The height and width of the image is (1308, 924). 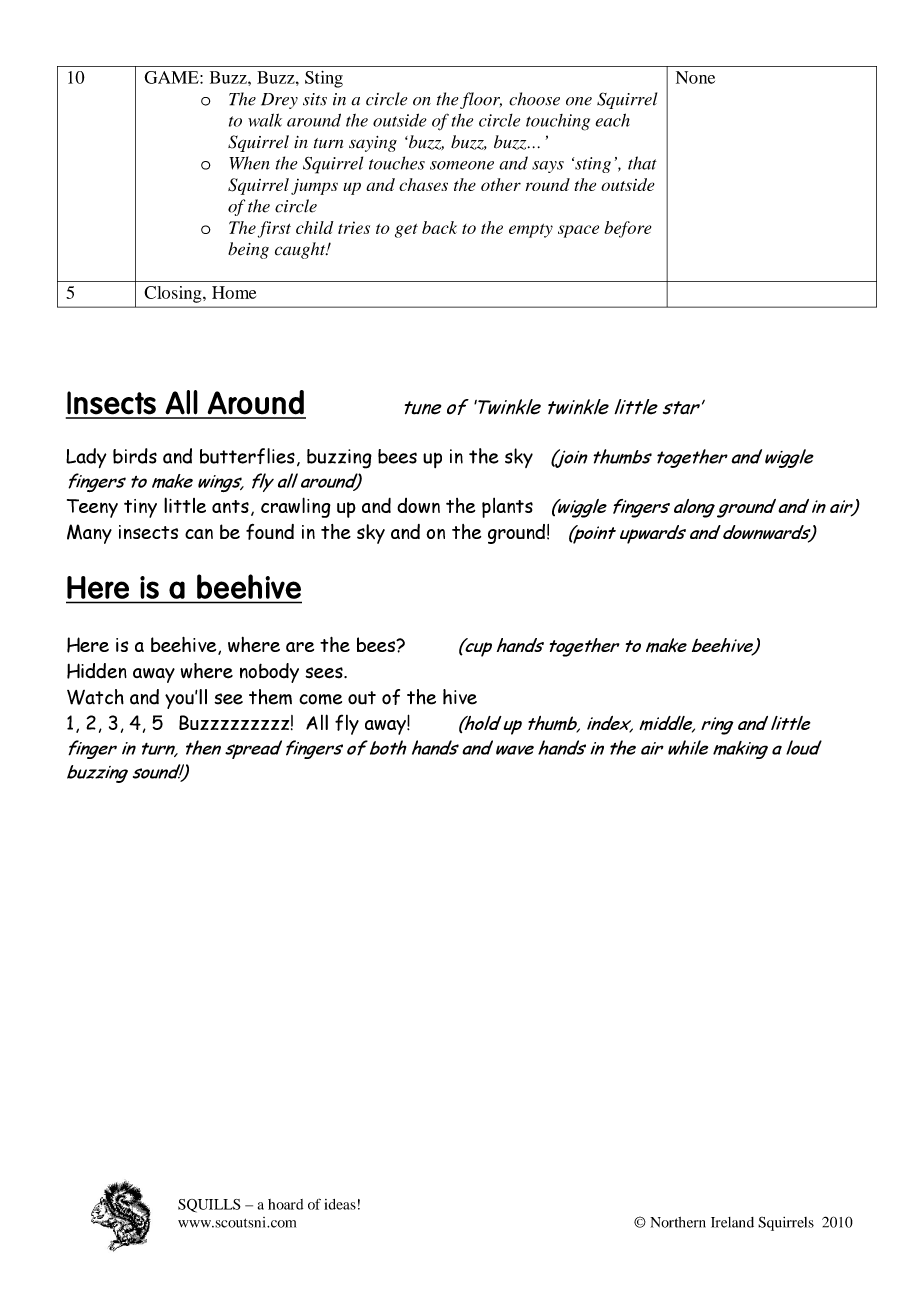 I want to click on then, so click(x=203, y=747).
